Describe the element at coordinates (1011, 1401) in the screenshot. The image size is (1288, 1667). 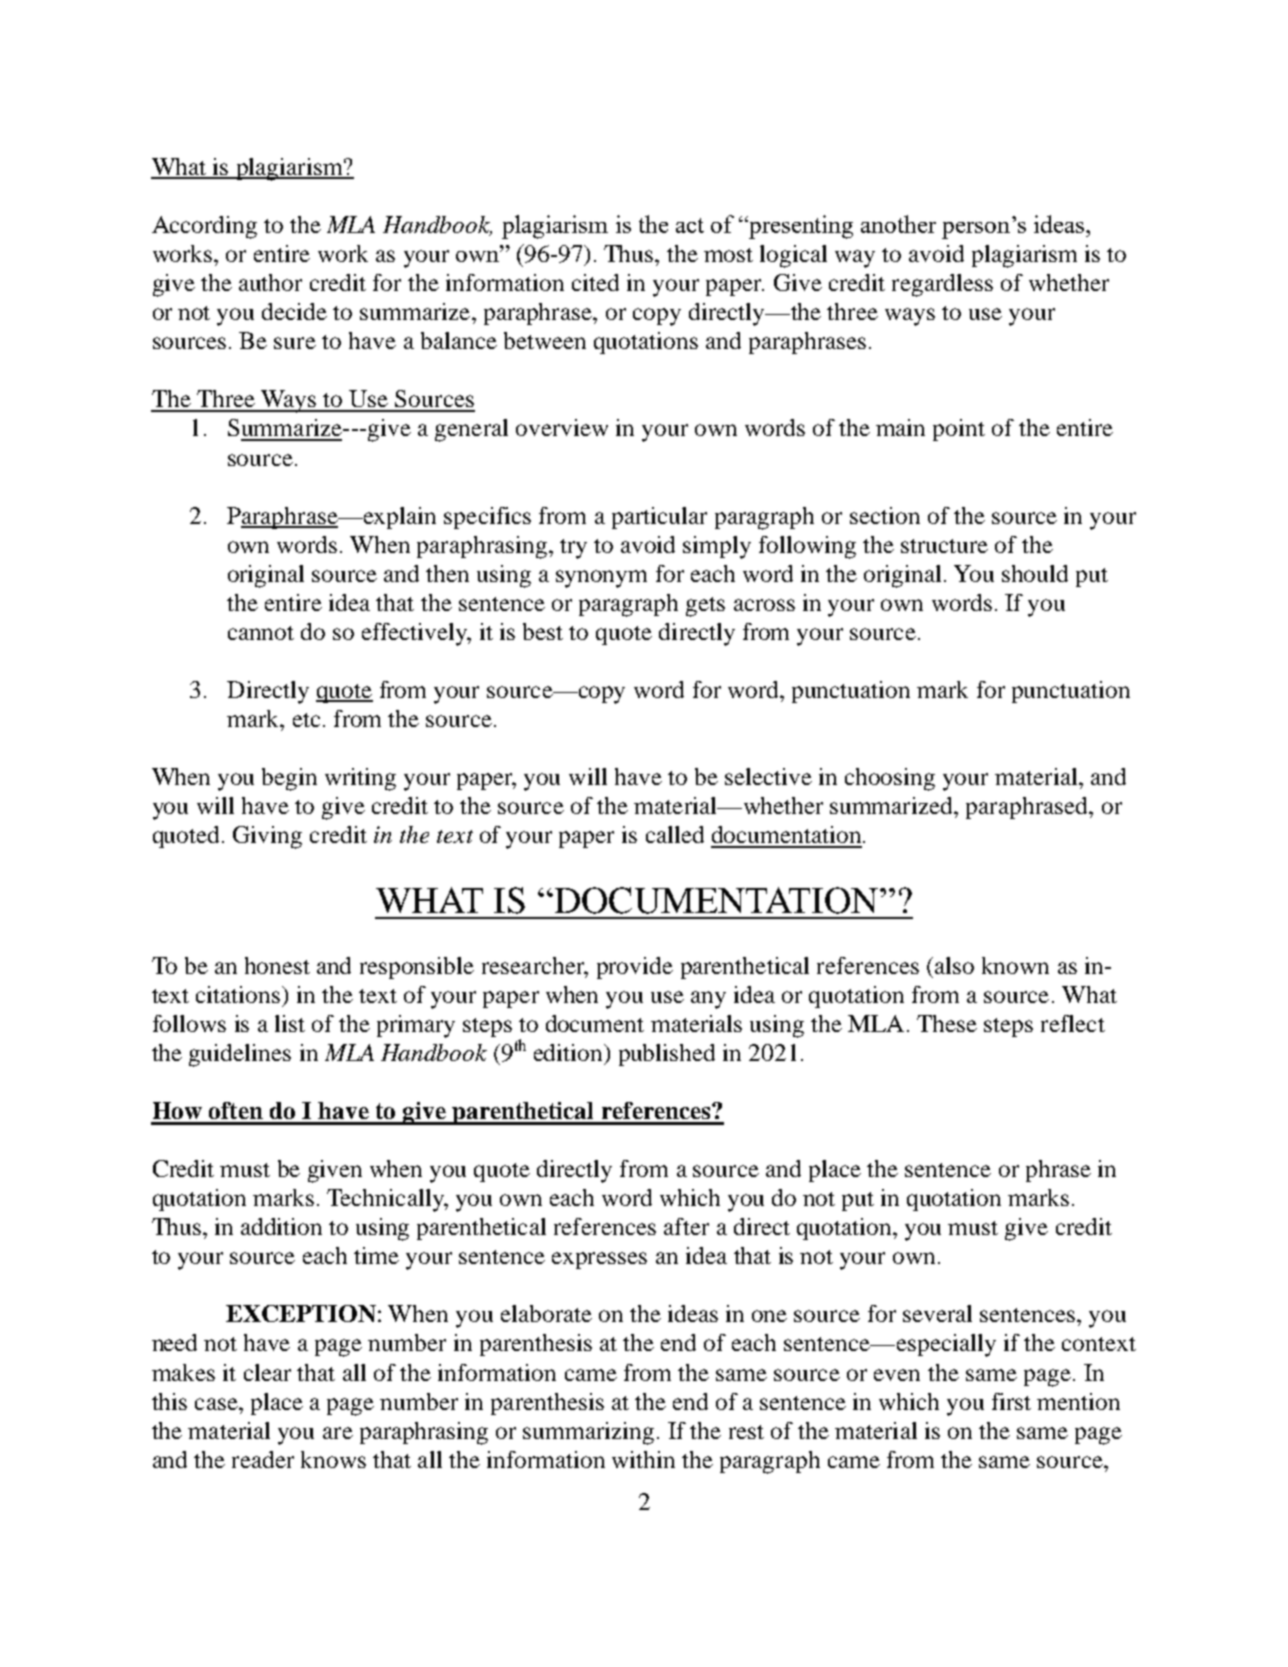
I see `first` at that location.
